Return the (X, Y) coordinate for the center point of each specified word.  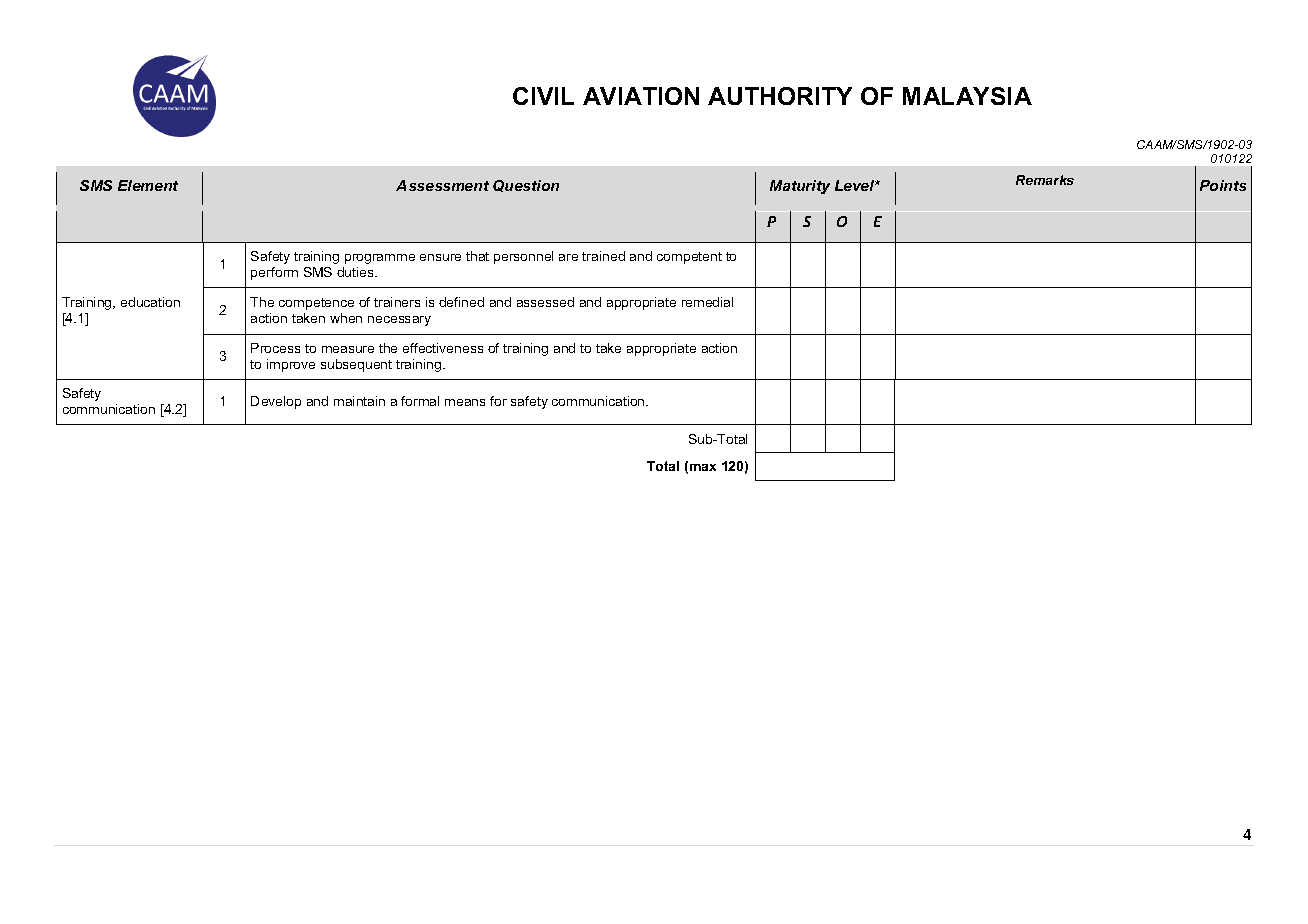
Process (275, 348)
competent (689, 258)
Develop (276, 402)
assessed (545, 302)
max (703, 467)
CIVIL (543, 96)
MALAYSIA (967, 96)
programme (380, 259)
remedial (707, 302)
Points (1223, 185)
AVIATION (641, 96)
